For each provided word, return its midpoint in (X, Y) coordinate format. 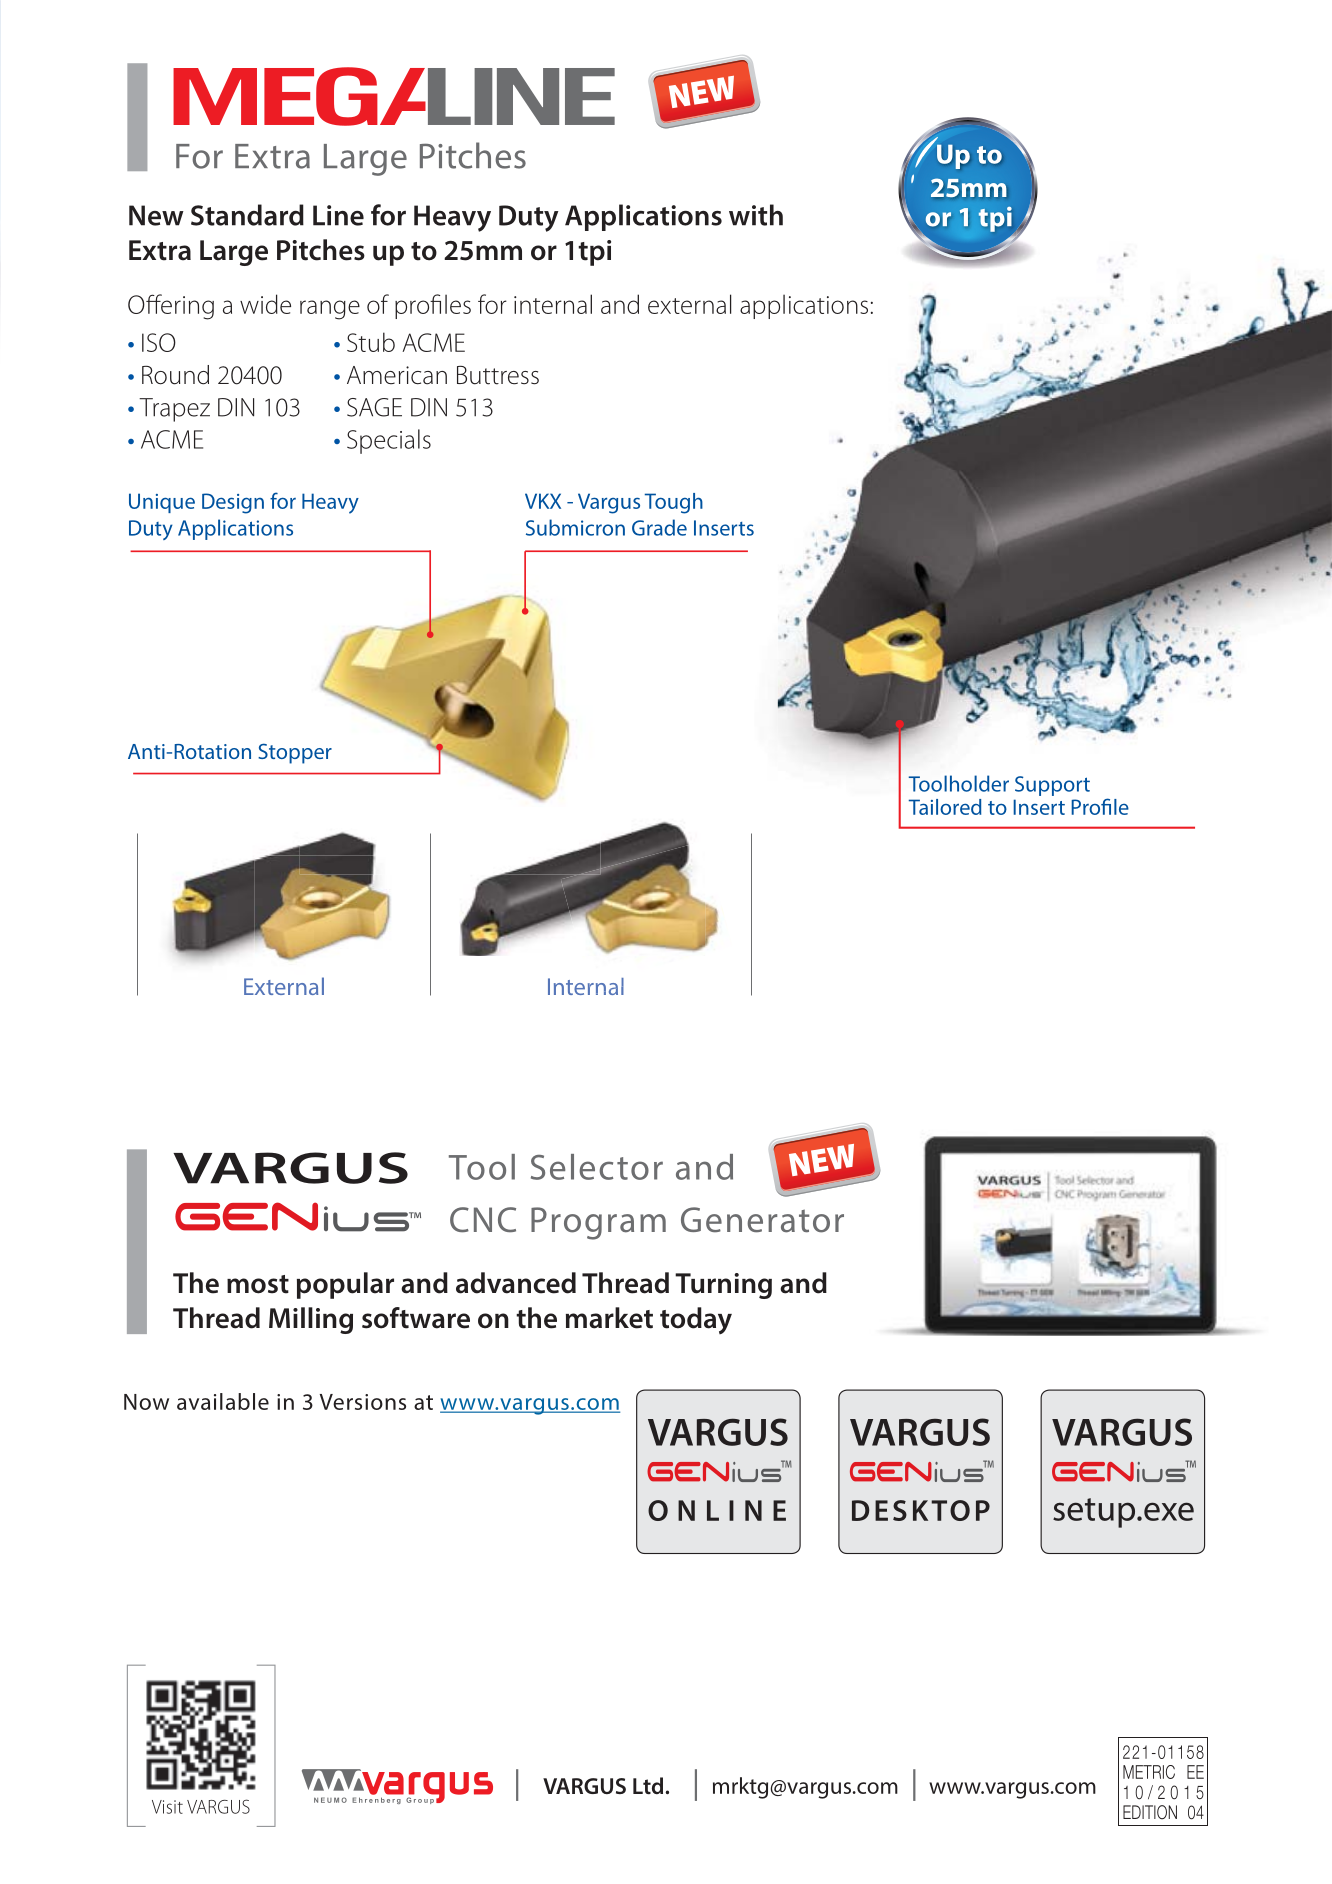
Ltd (648, 1785)
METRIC (1149, 1772)
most (258, 1284)
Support (1052, 786)
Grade (659, 527)
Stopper (295, 753)
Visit (167, 1807)
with (756, 215)
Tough (674, 503)
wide (265, 304)
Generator (762, 1220)
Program (598, 1223)
